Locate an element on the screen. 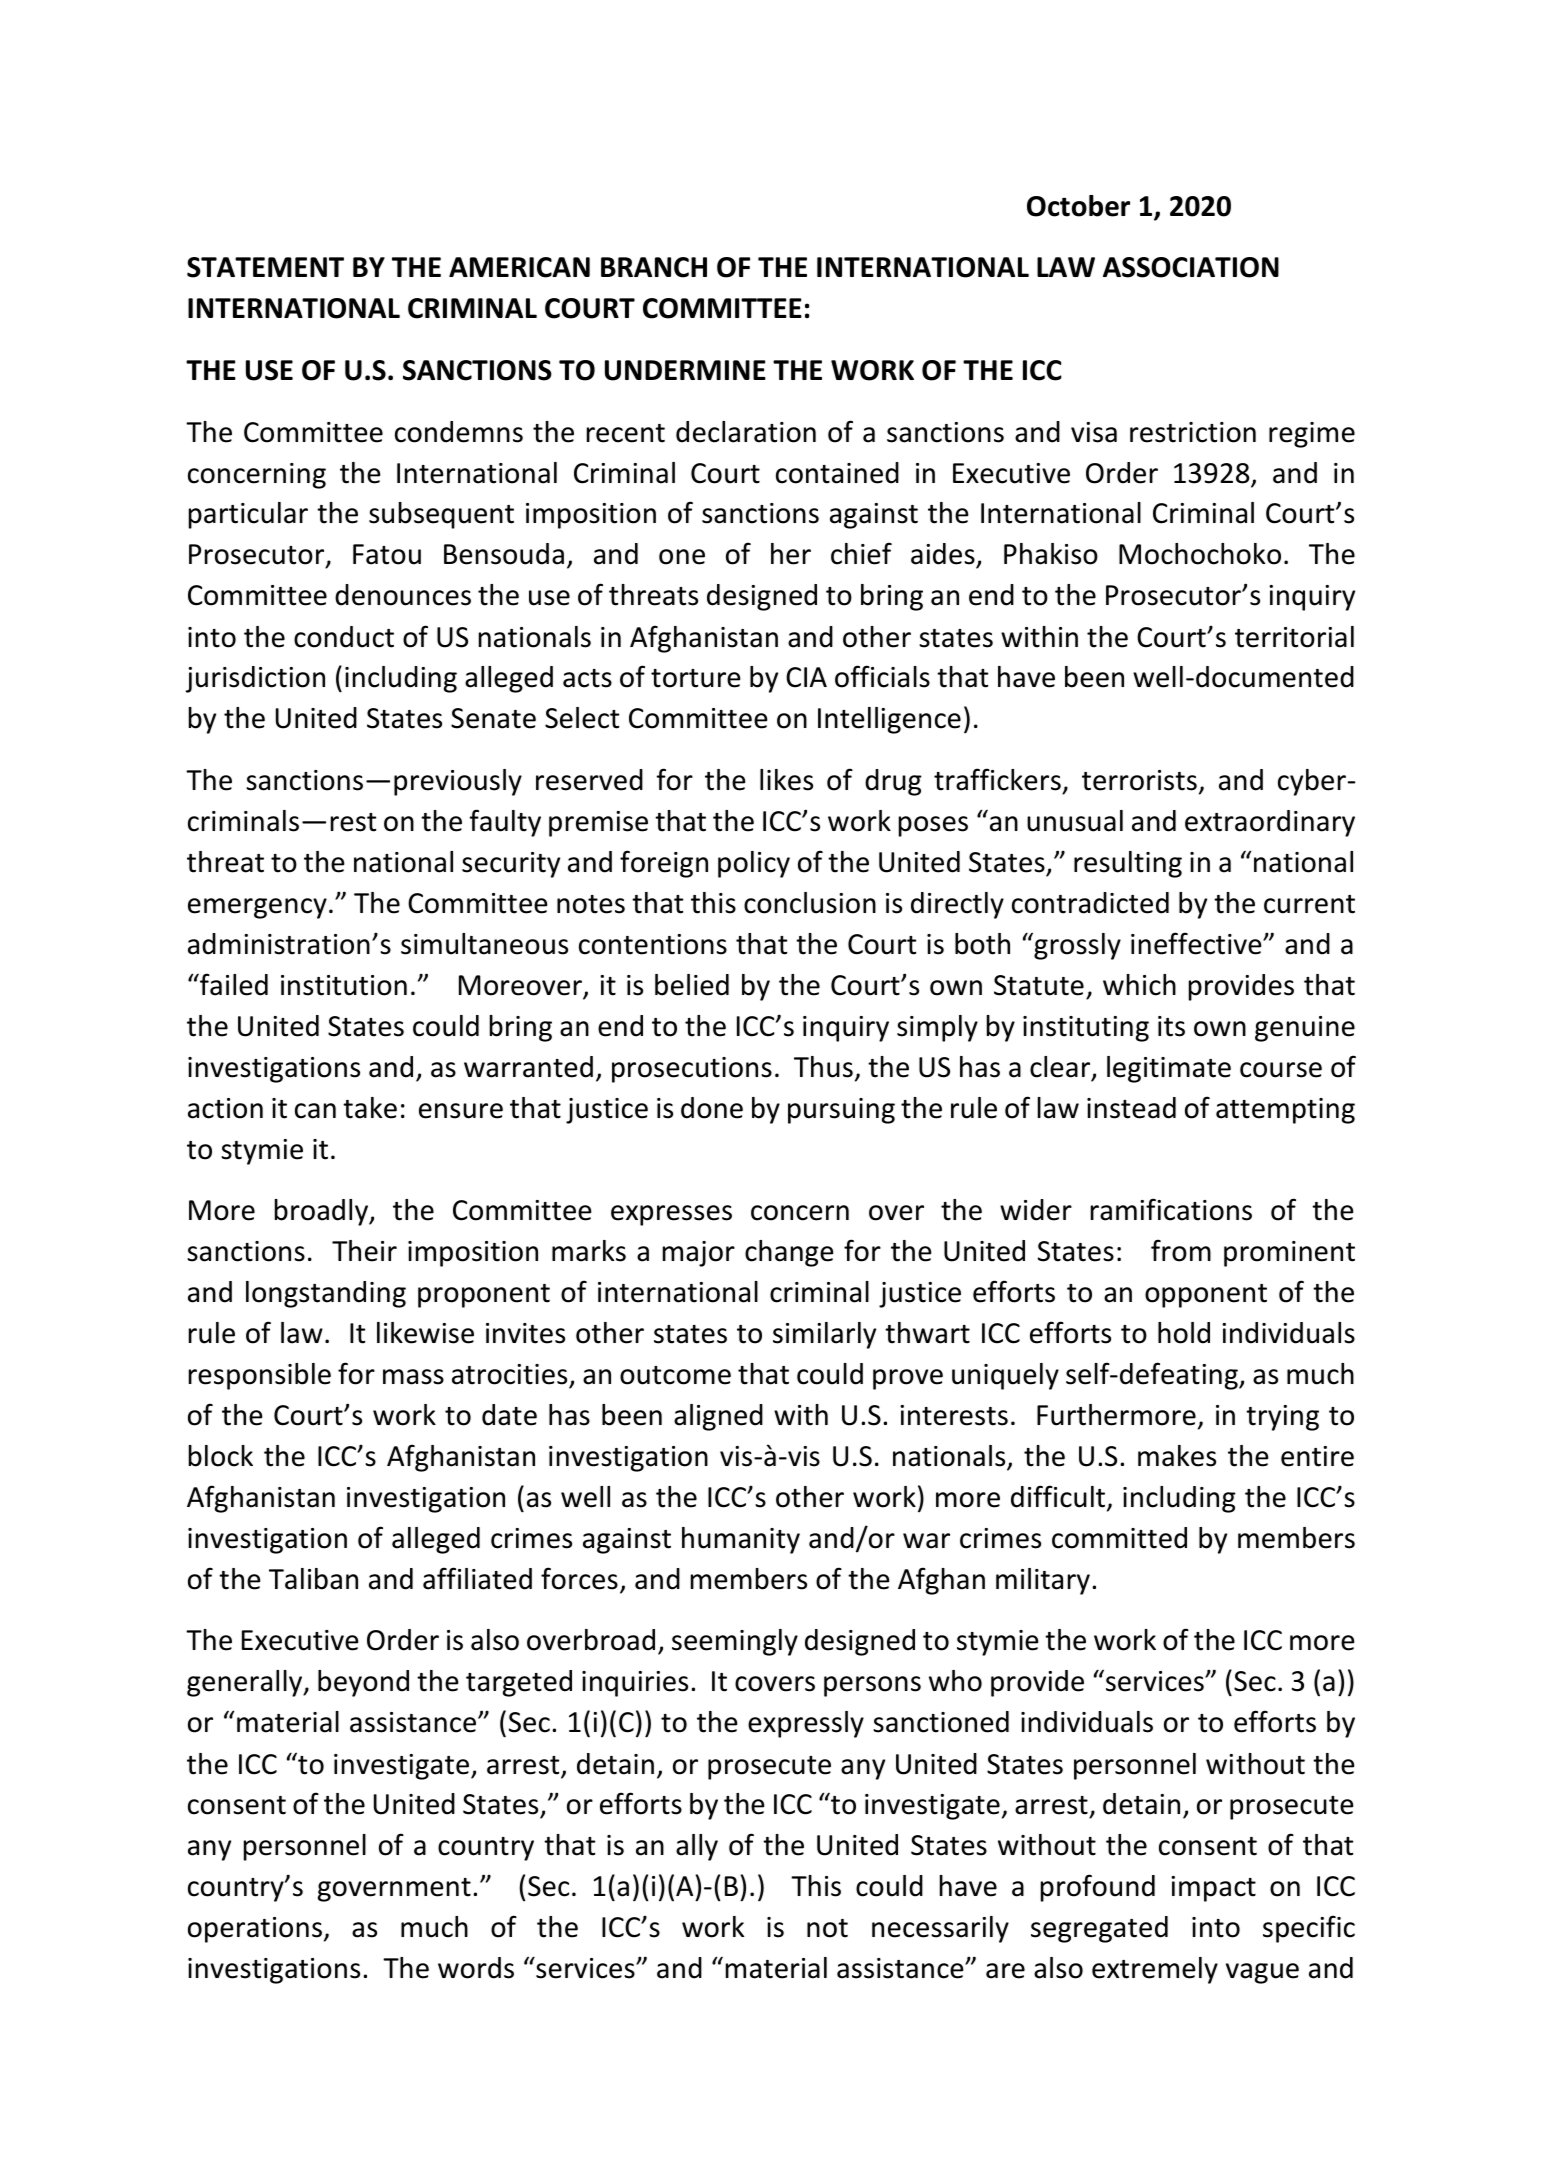  BRANCH is located at coordinates (654, 267).
